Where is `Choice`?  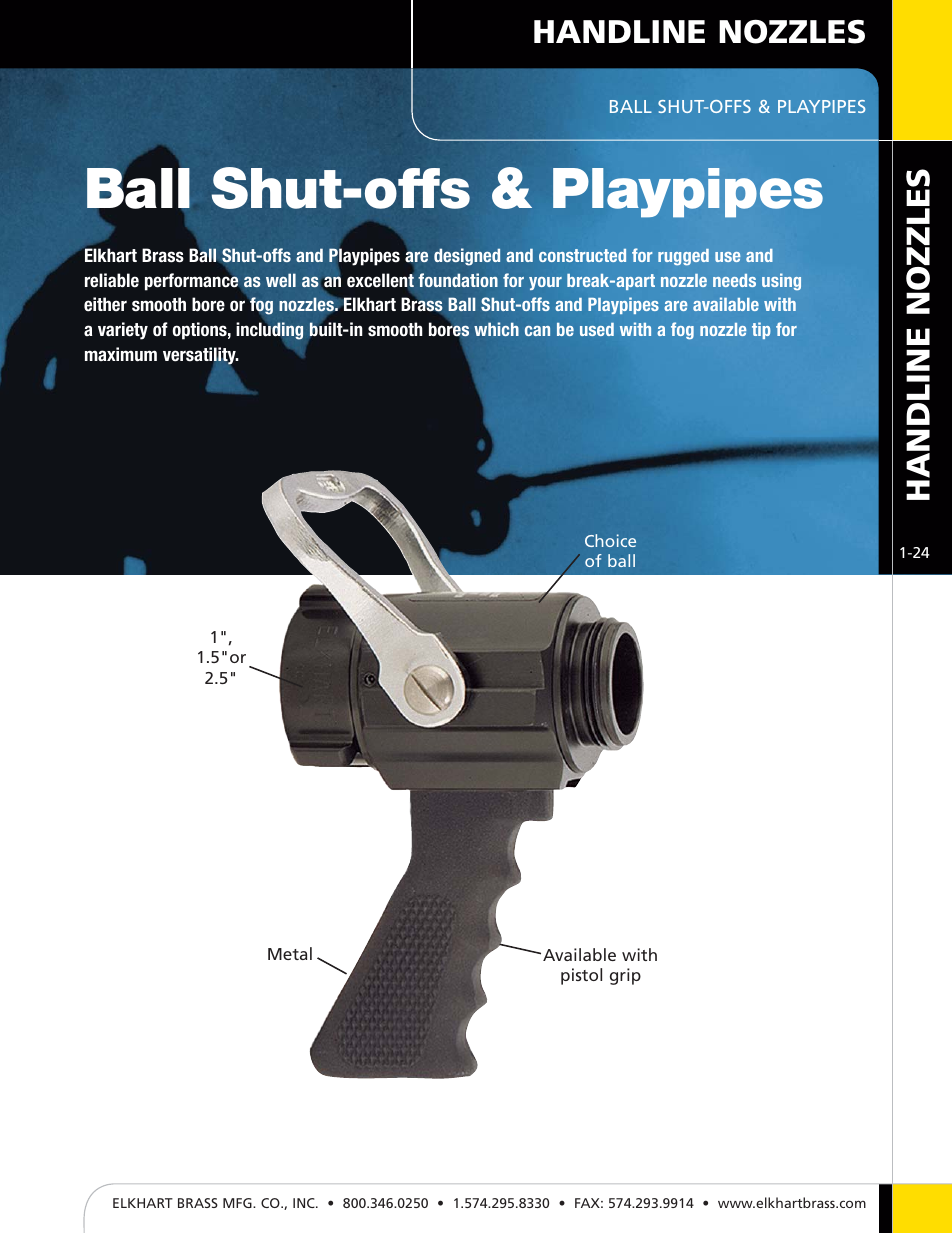
Choice is located at coordinates (610, 540).
